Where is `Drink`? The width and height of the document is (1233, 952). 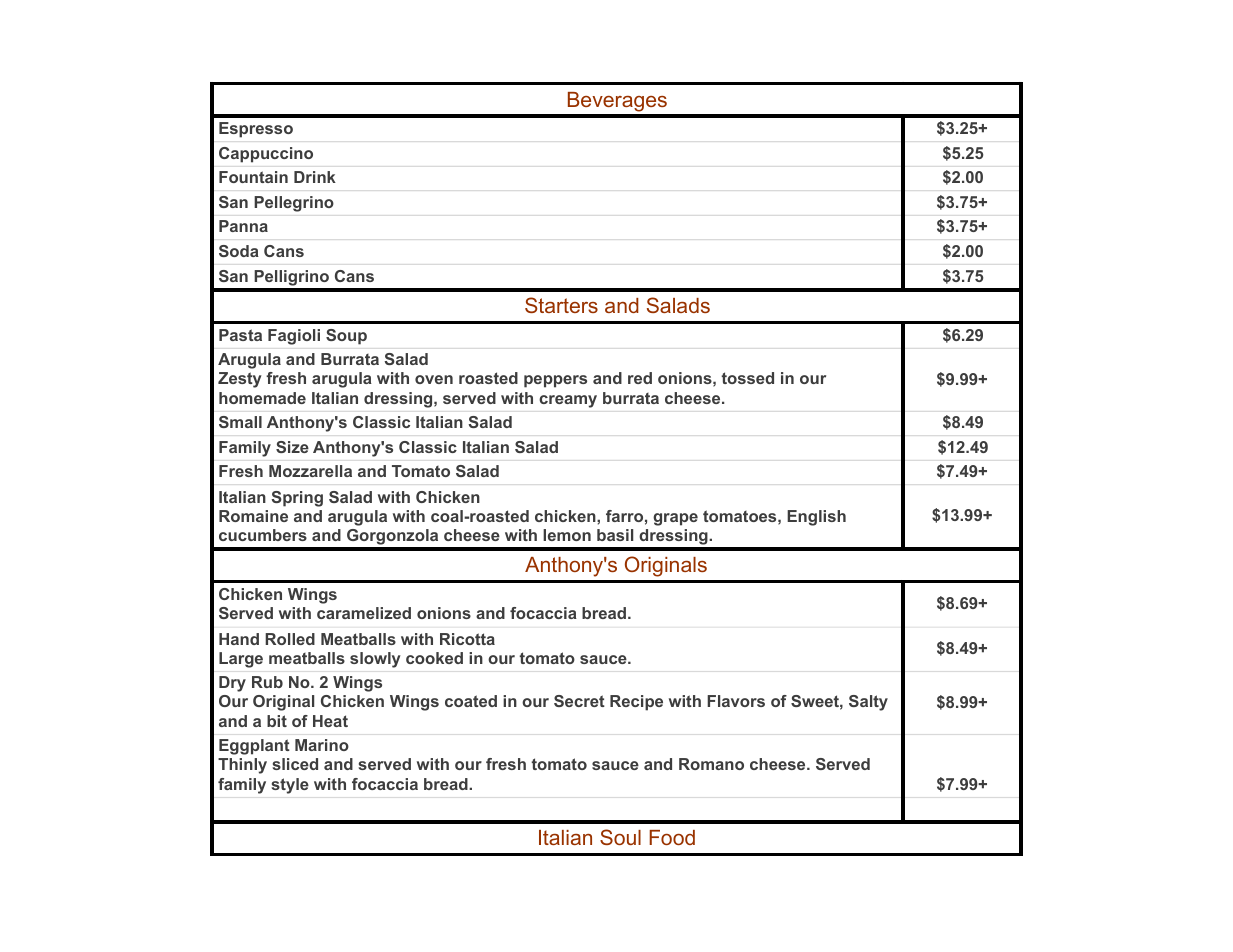 Drink is located at coordinates (315, 177).
